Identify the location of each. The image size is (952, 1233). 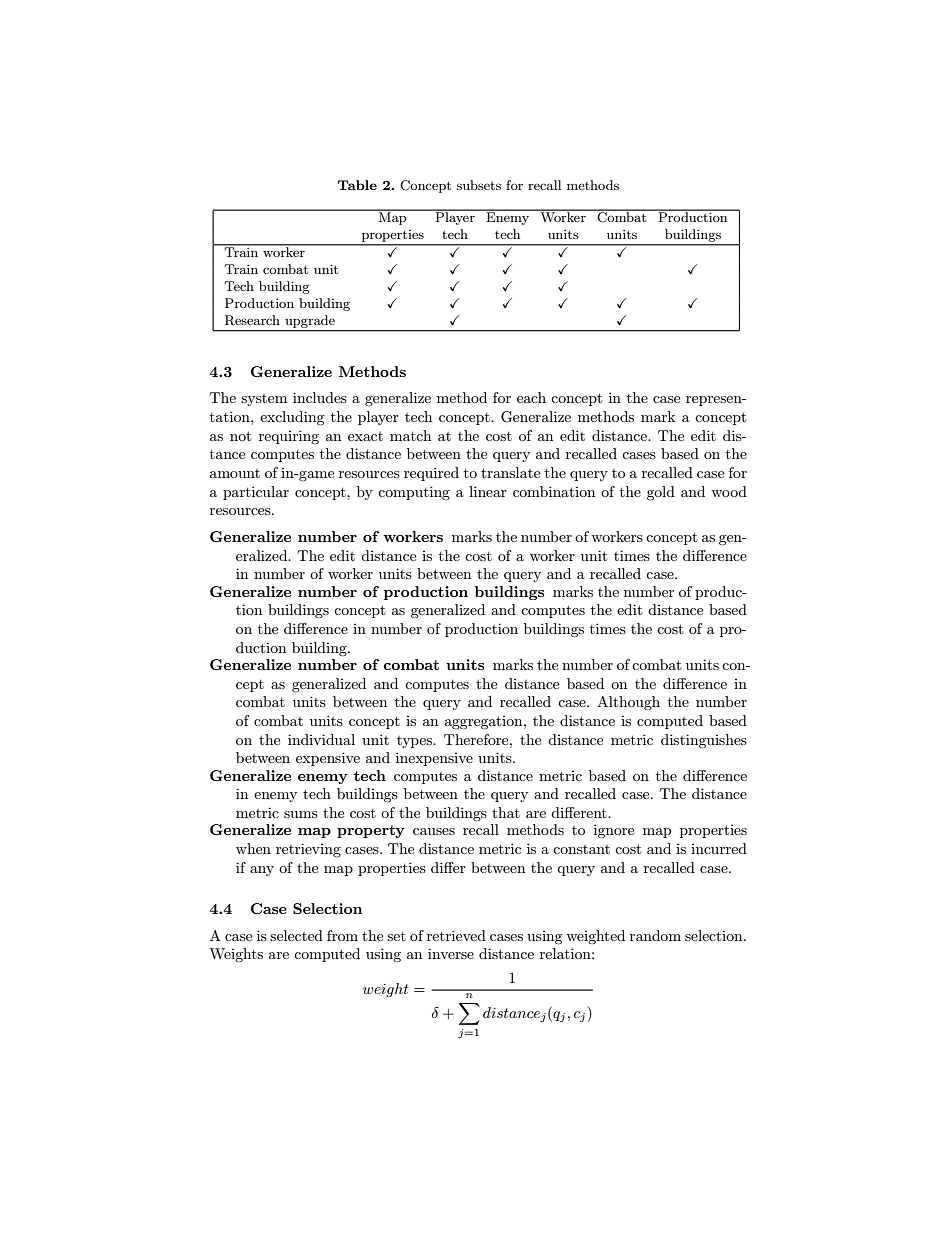
(531, 397).
